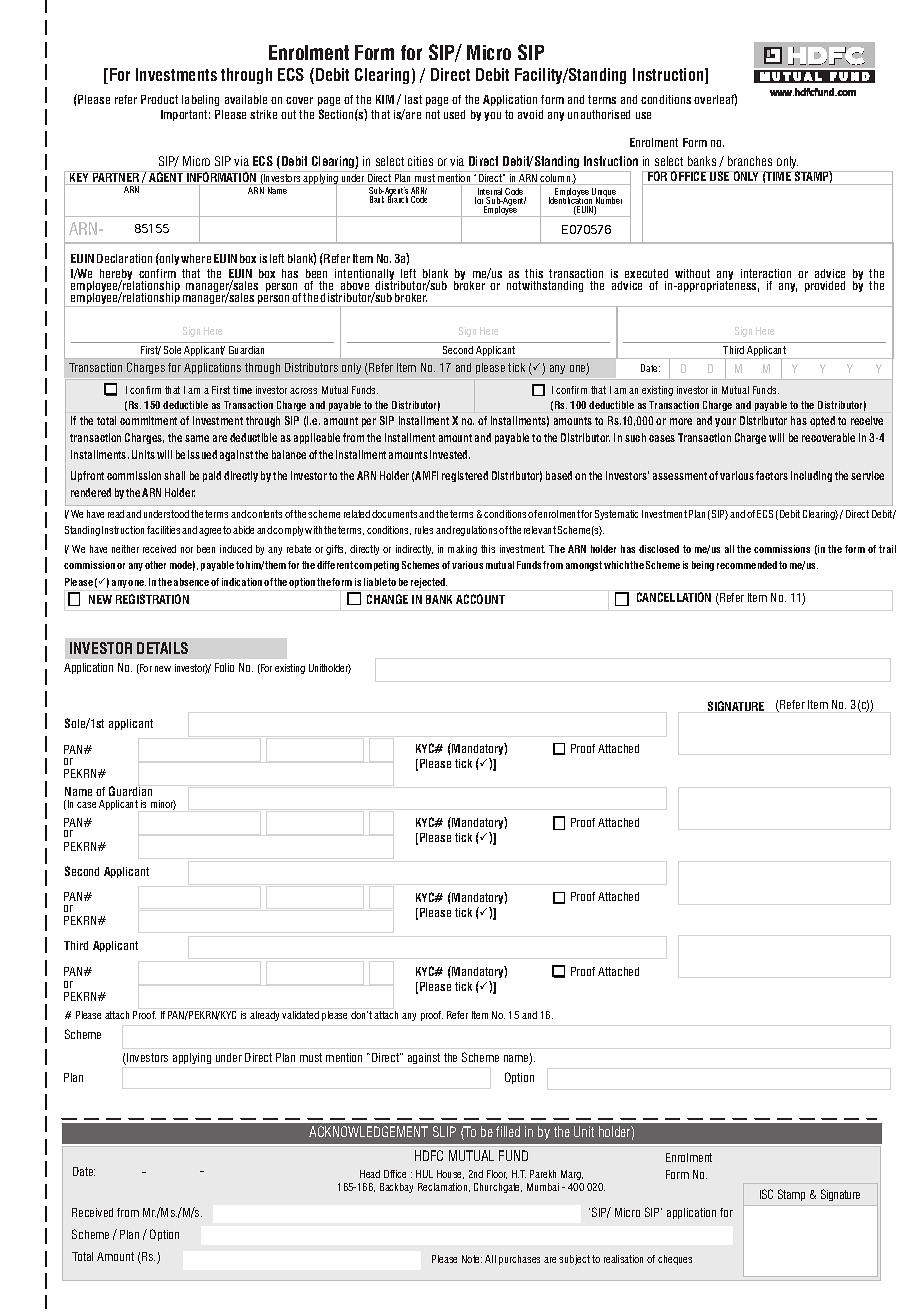  Describe the element at coordinates (454, 114) in the screenshot. I see `used` at that location.
